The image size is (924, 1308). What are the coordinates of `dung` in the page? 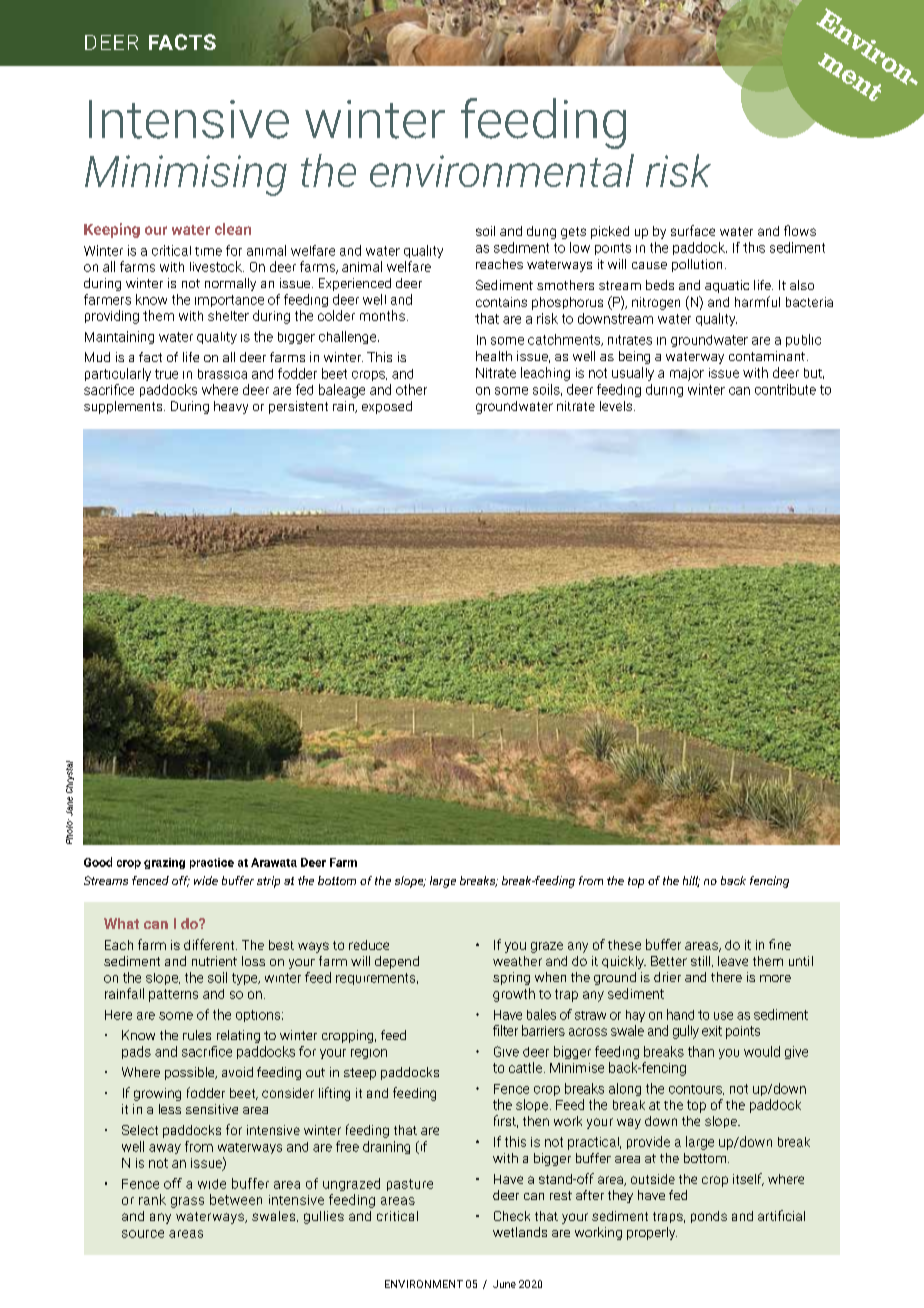 It's located at (541, 232).
